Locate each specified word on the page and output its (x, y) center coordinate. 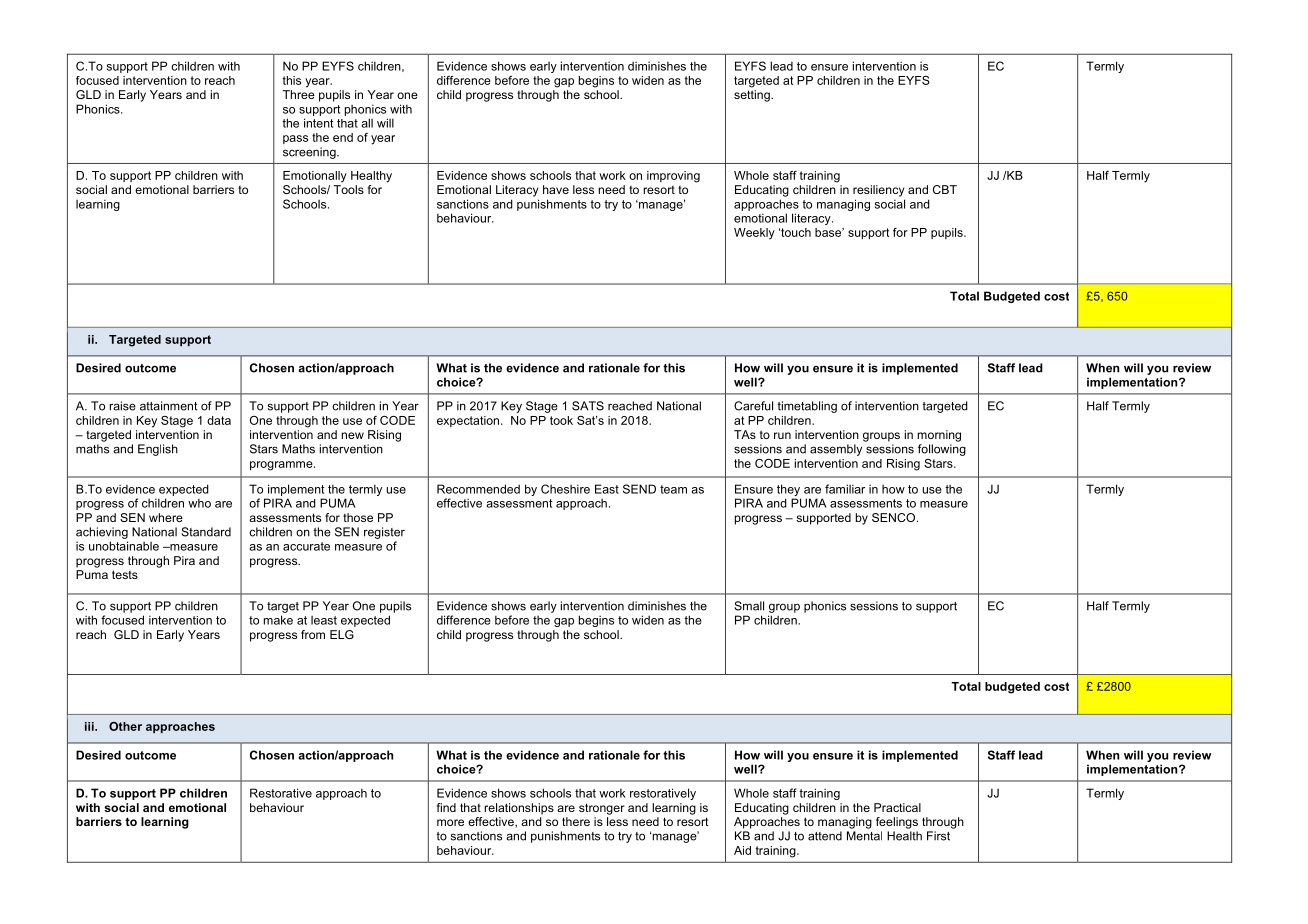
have (556, 189)
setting (753, 96)
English (158, 450)
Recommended (478, 489)
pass (295, 139)
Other (125, 726)
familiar (845, 489)
